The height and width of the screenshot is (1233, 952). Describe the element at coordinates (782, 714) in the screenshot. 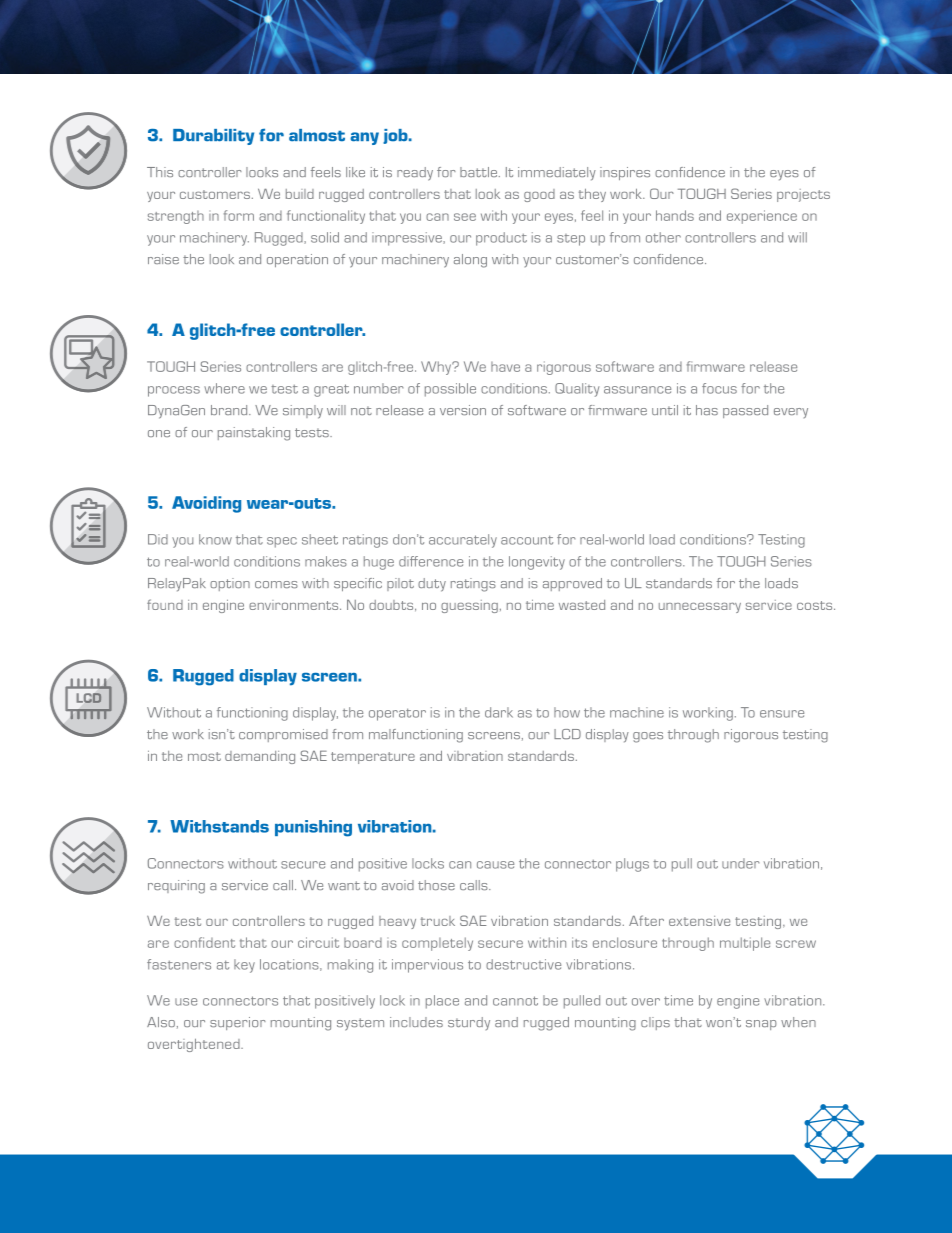

I see `ensure` at that location.
